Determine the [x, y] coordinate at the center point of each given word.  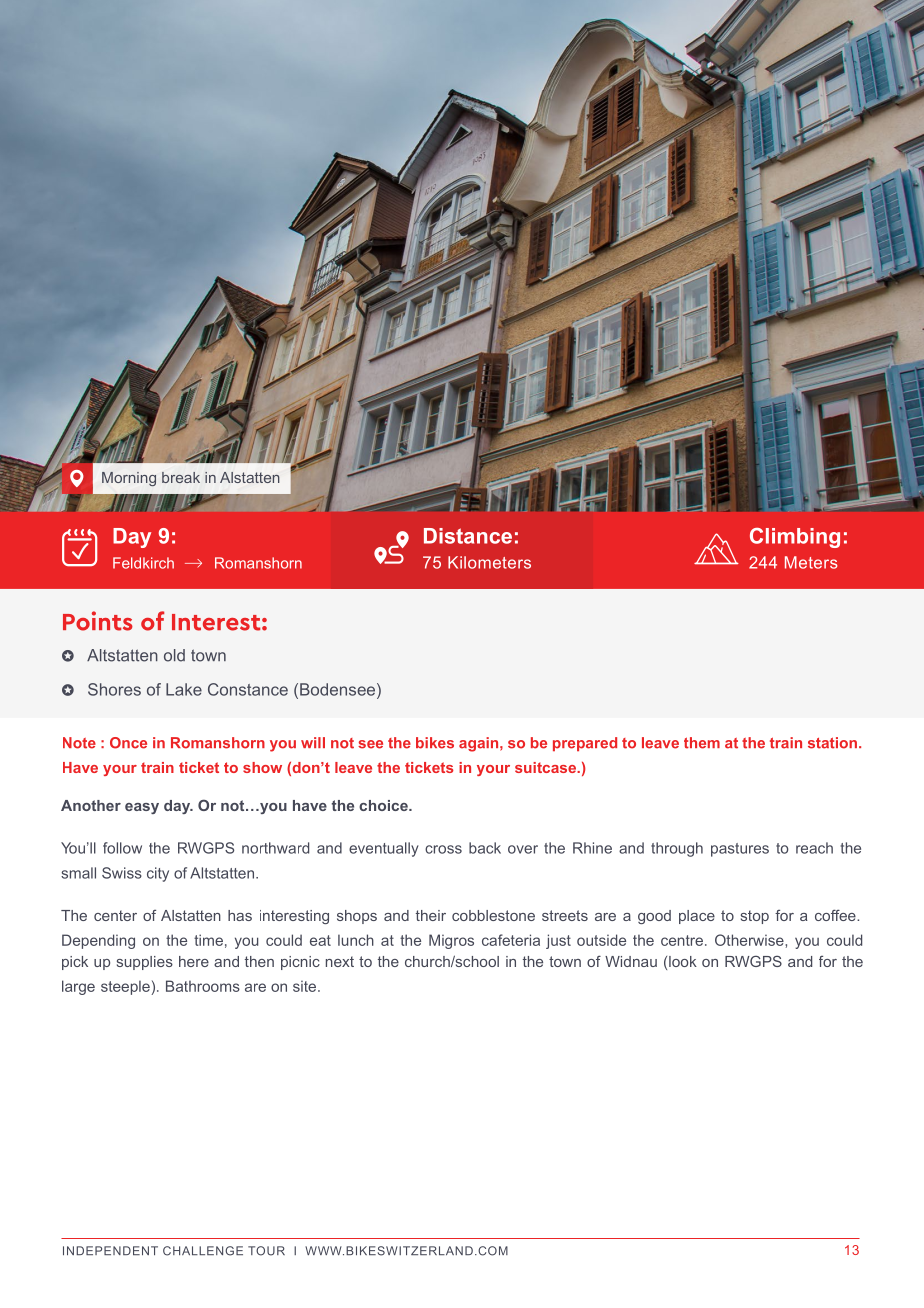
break [181, 477]
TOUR [266, 1251]
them [702, 743]
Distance [468, 536]
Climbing [795, 538]
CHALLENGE [203, 1251]
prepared [585, 744]
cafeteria [511, 940]
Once [128, 743]
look [683, 961]
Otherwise [750, 940]
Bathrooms [203, 986]
